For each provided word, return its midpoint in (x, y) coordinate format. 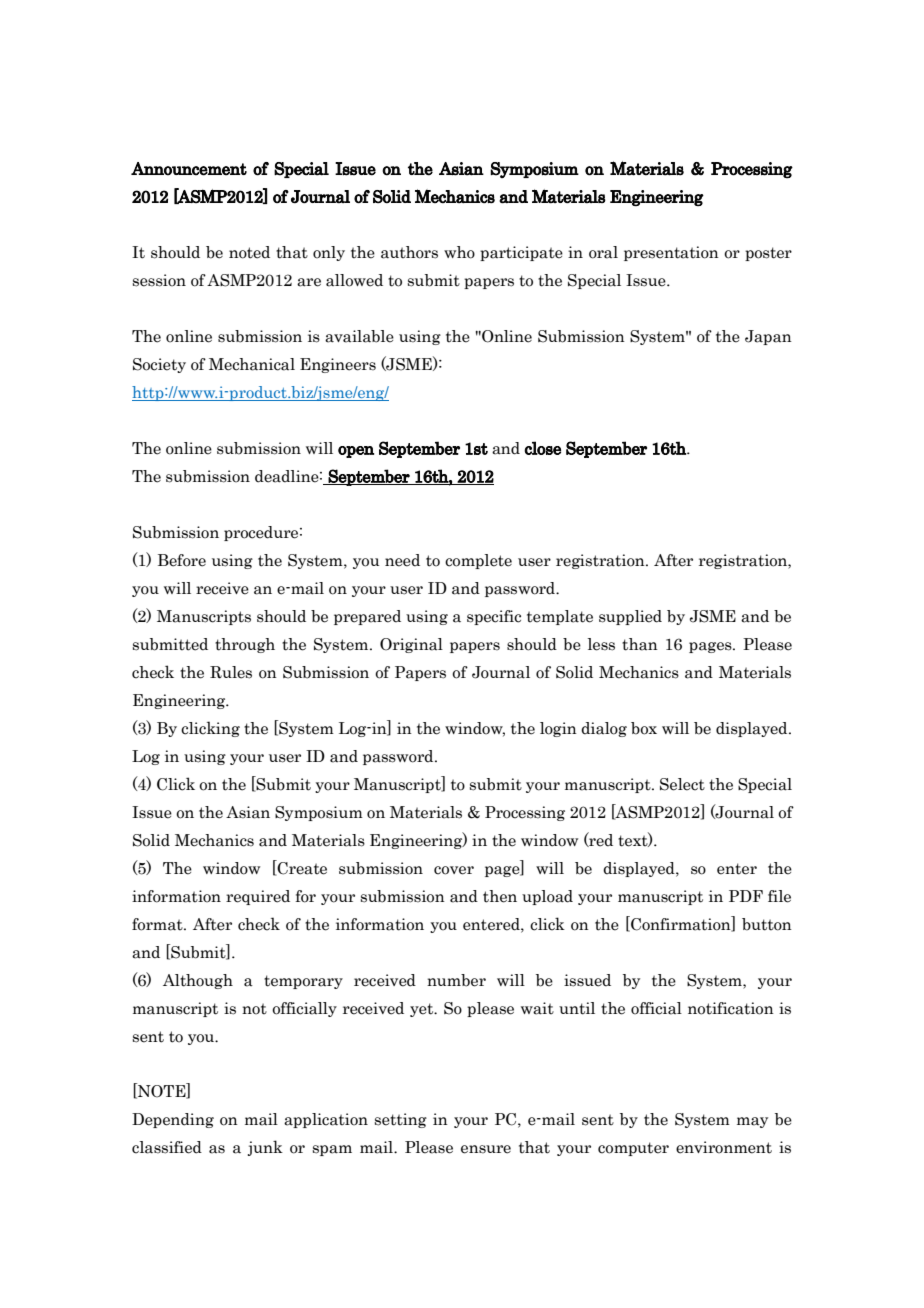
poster (768, 254)
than (640, 644)
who (459, 252)
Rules (231, 672)
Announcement (189, 169)
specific (494, 617)
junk (265, 1148)
